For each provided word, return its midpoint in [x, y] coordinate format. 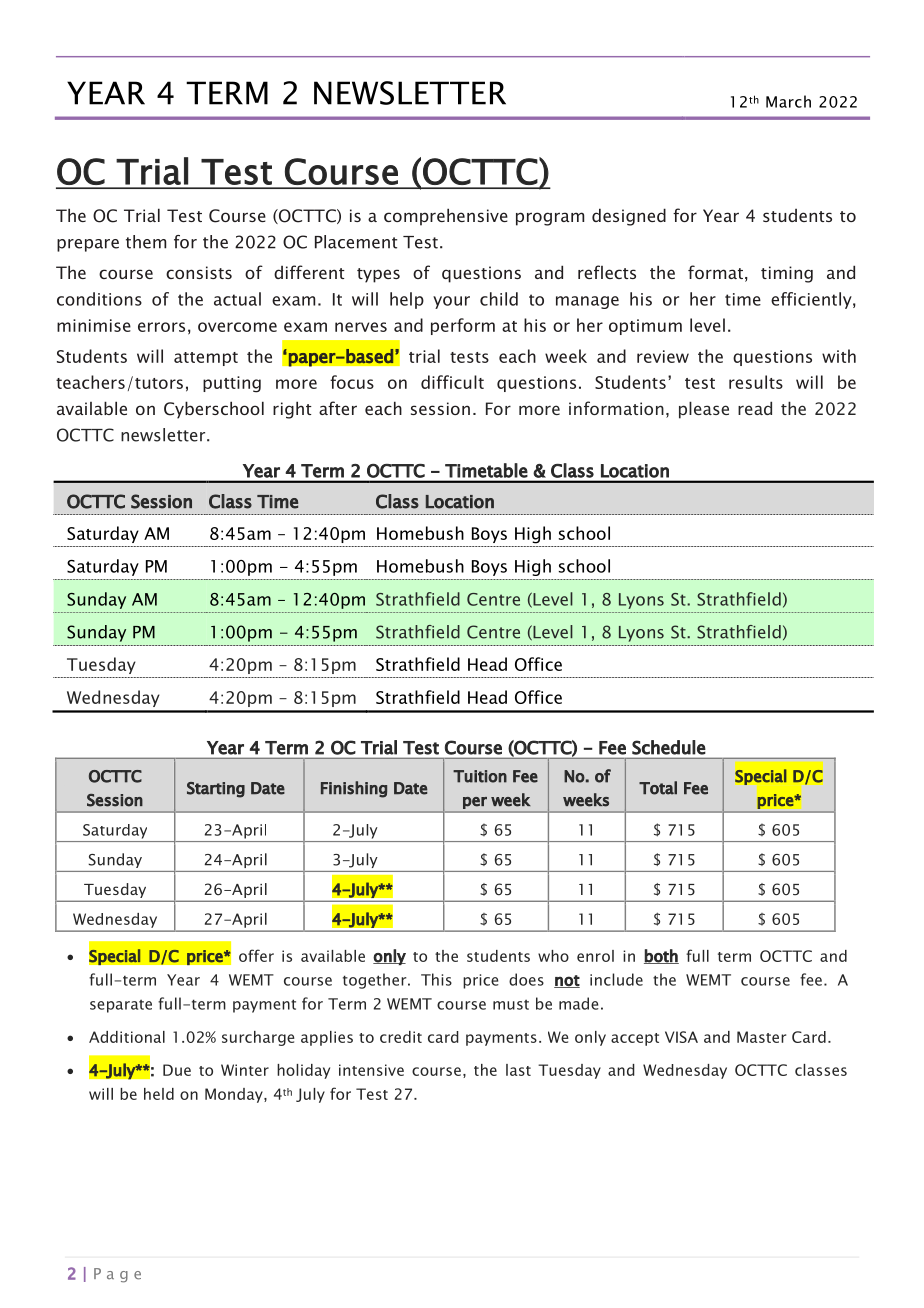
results [756, 382]
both [661, 956]
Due [177, 1070]
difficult [452, 382]
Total [658, 788]
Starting [216, 790]
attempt [206, 359]
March [788, 101]
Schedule [668, 747]
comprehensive [446, 217]
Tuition [480, 776]
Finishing [354, 789]
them [146, 242]
